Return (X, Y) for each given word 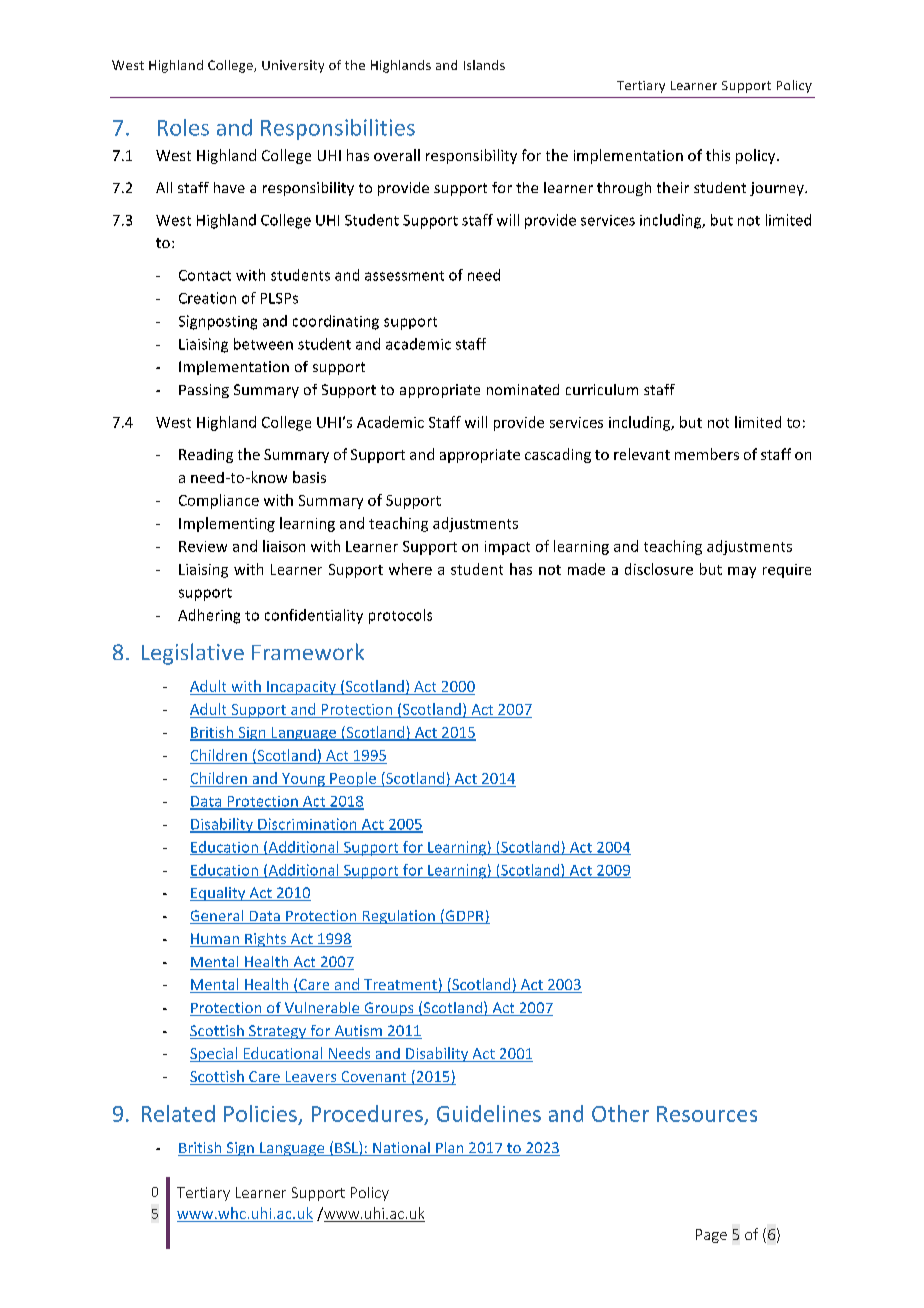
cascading (558, 455)
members (707, 454)
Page (711, 1236)
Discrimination (307, 825)
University (293, 66)
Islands (484, 65)
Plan (450, 1149)
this (718, 155)
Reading (206, 456)
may (742, 572)
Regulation (398, 917)
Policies (260, 1113)
